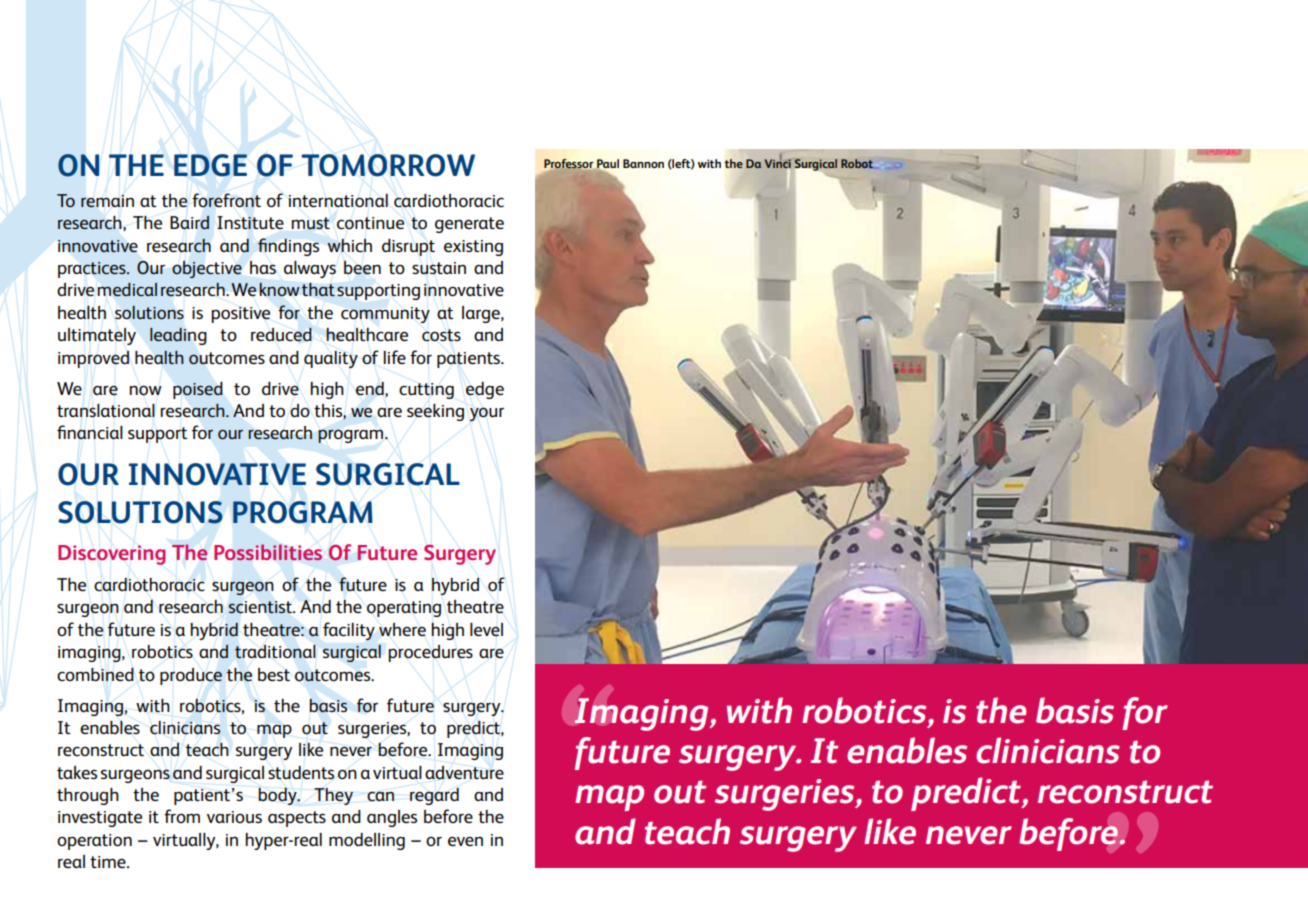 This document has width=1308, height=924. Describe the element at coordinates (191, 676) in the document. I see `produce` at that location.
